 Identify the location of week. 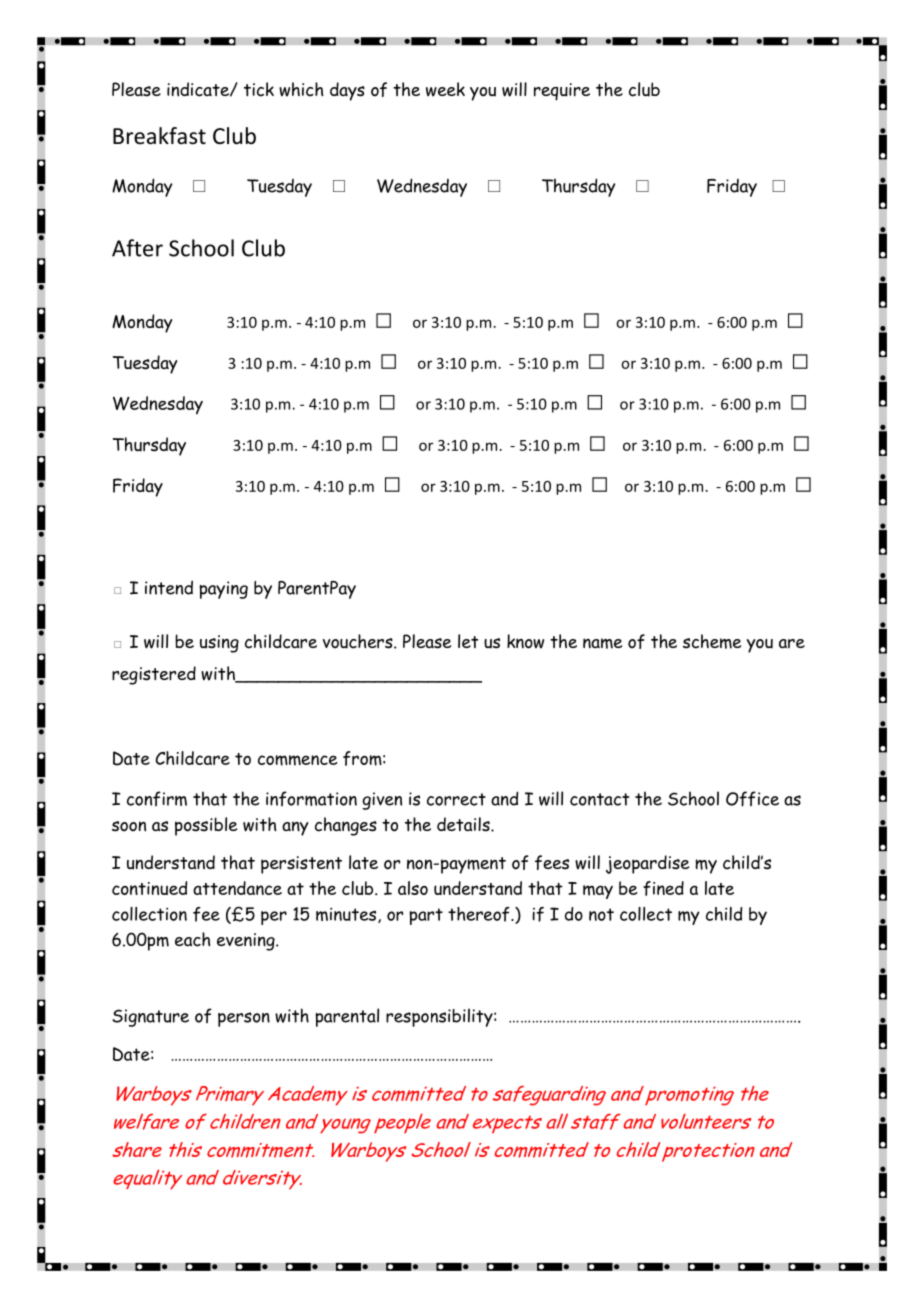
(445, 89).
